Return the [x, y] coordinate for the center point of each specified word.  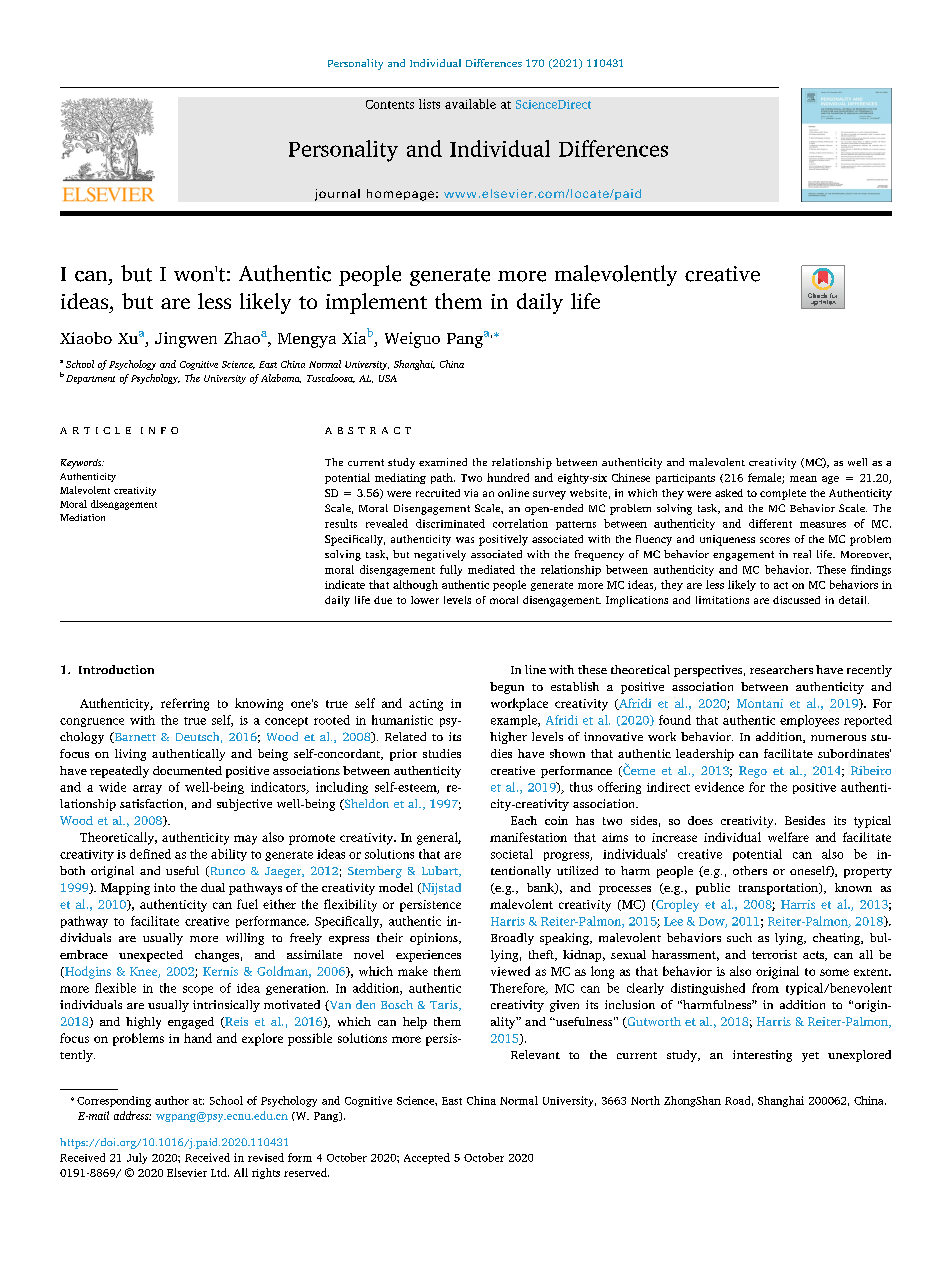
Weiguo [412, 340]
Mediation [82, 517]
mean [803, 479]
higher [508, 738]
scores [775, 540]
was [465, 540]
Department [90, 379]
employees [809, 721]
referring [185, 704]
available [470, 104]
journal [337, 195]
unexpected [151, 956]
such [739, 937]
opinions [435, 939]
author [172, 1100]
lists [429, 104]
